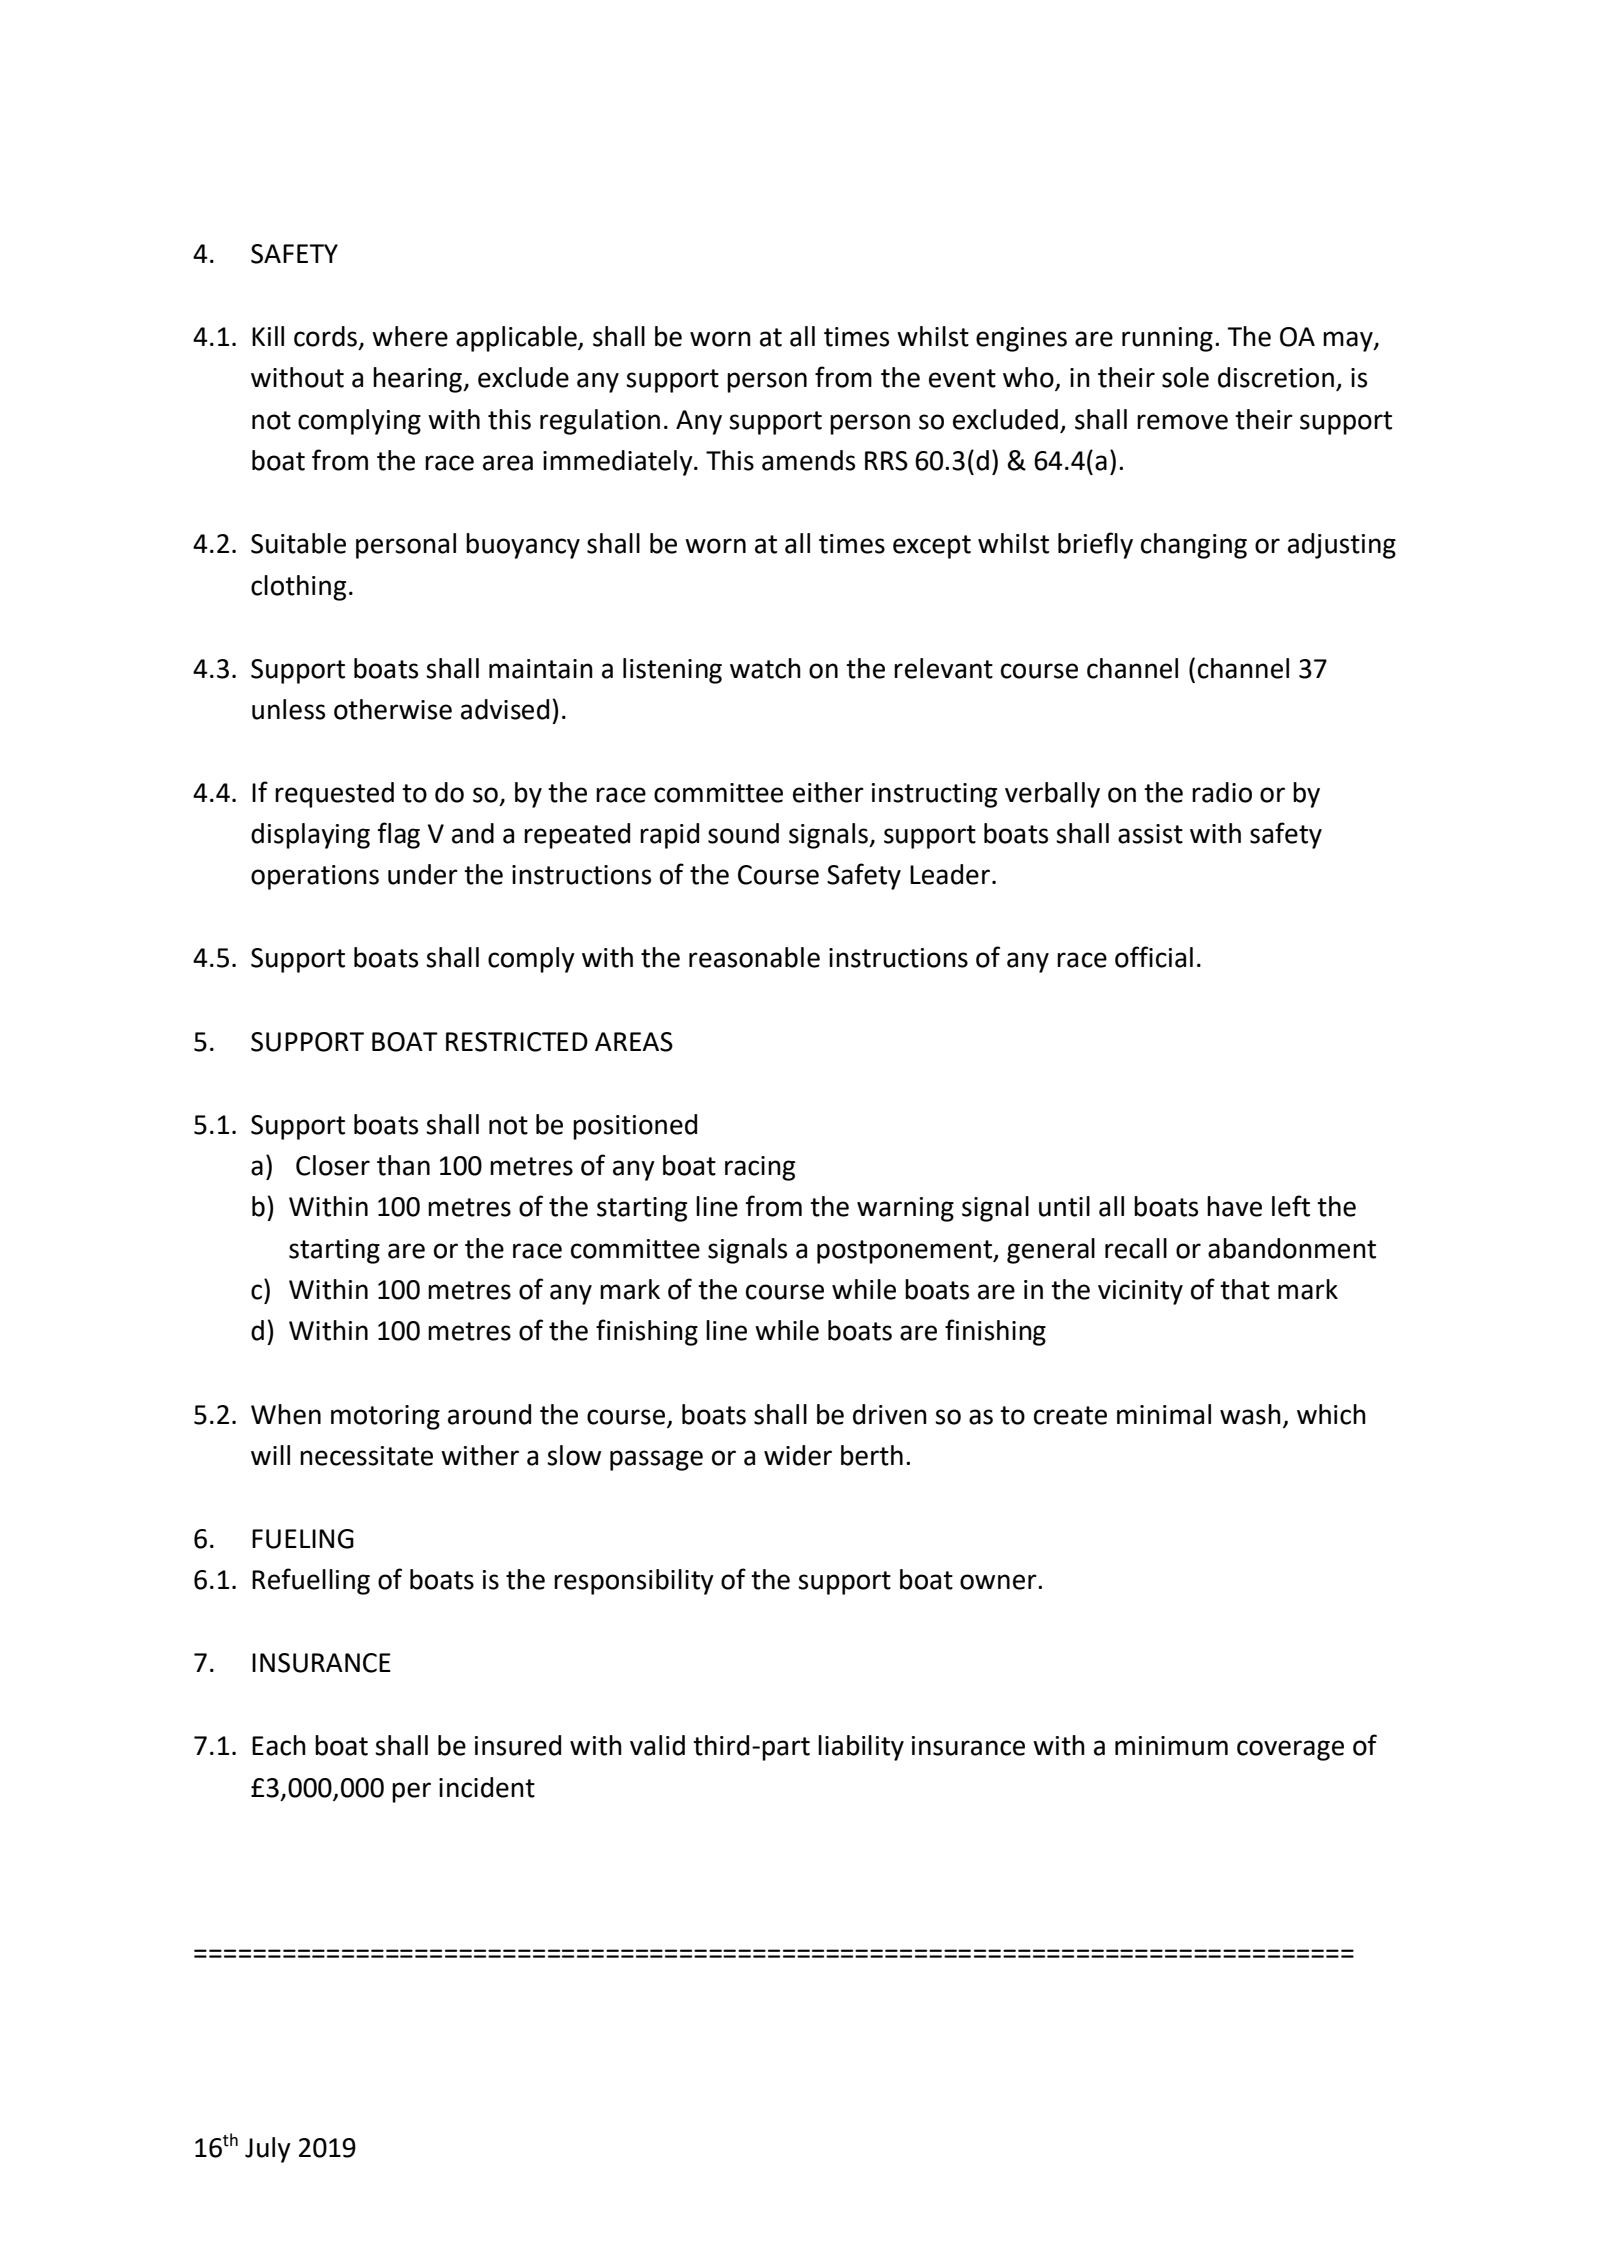 This image has width=1597, height=2259. I want to click on July, so click(268, 2150).
